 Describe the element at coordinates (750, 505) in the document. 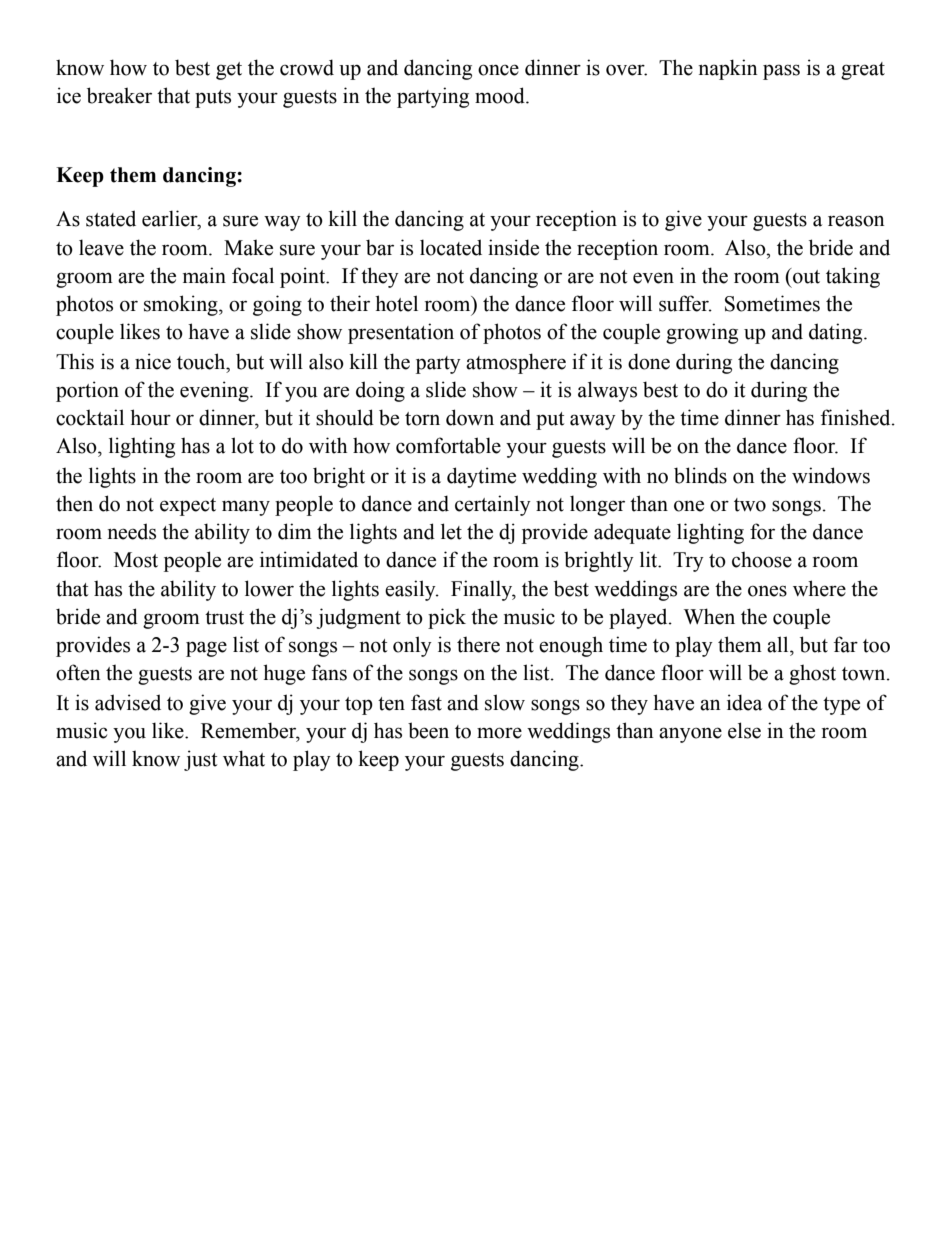

I see `two` at that location.
